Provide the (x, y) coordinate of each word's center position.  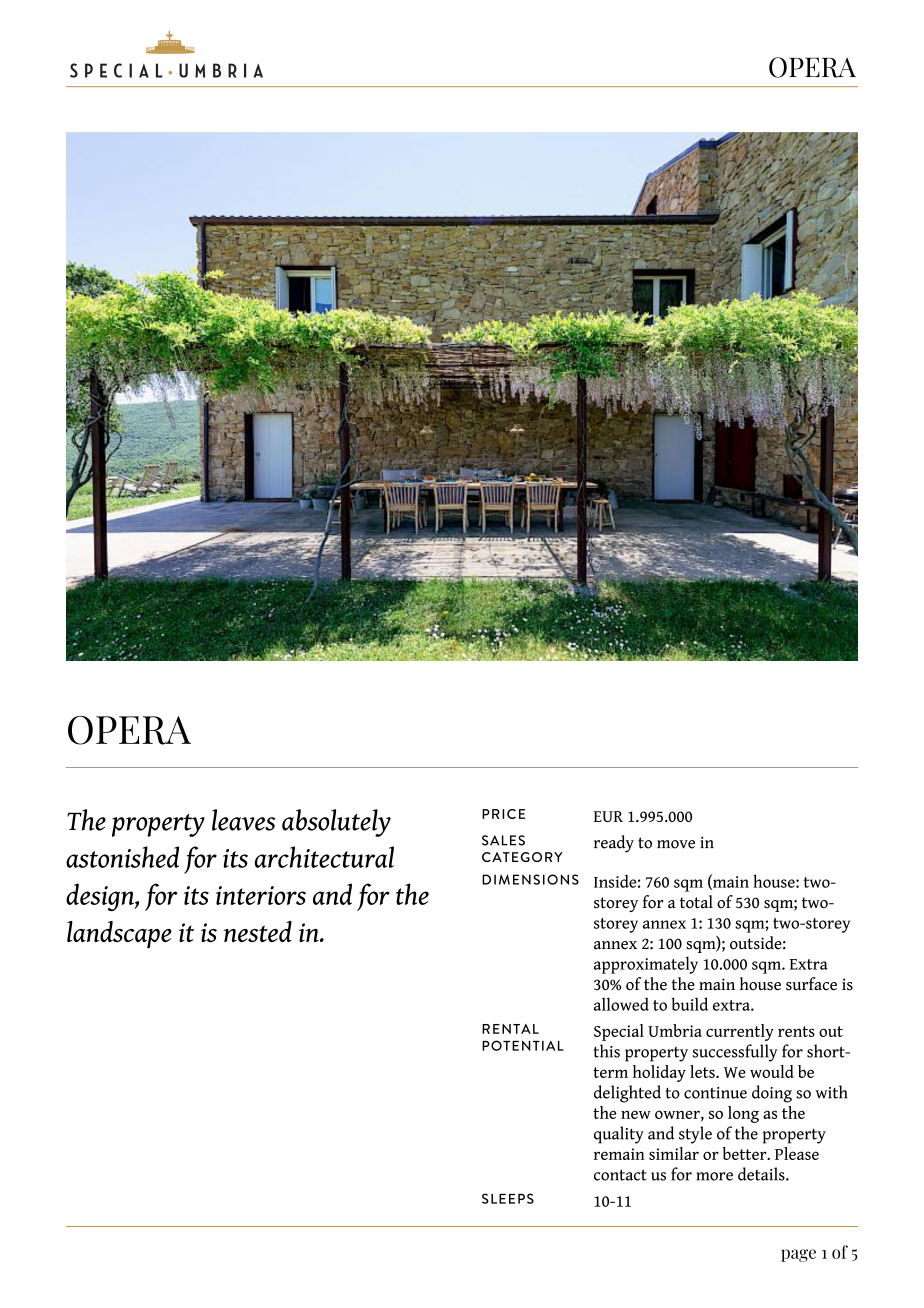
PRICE (503, 814)
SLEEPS (508, 1198)
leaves (244, 820)
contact (620, 1175)
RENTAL (510, 1029)
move (676, 844)
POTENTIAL (523, 1045)
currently (740, 1032)
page (798, 1255)
